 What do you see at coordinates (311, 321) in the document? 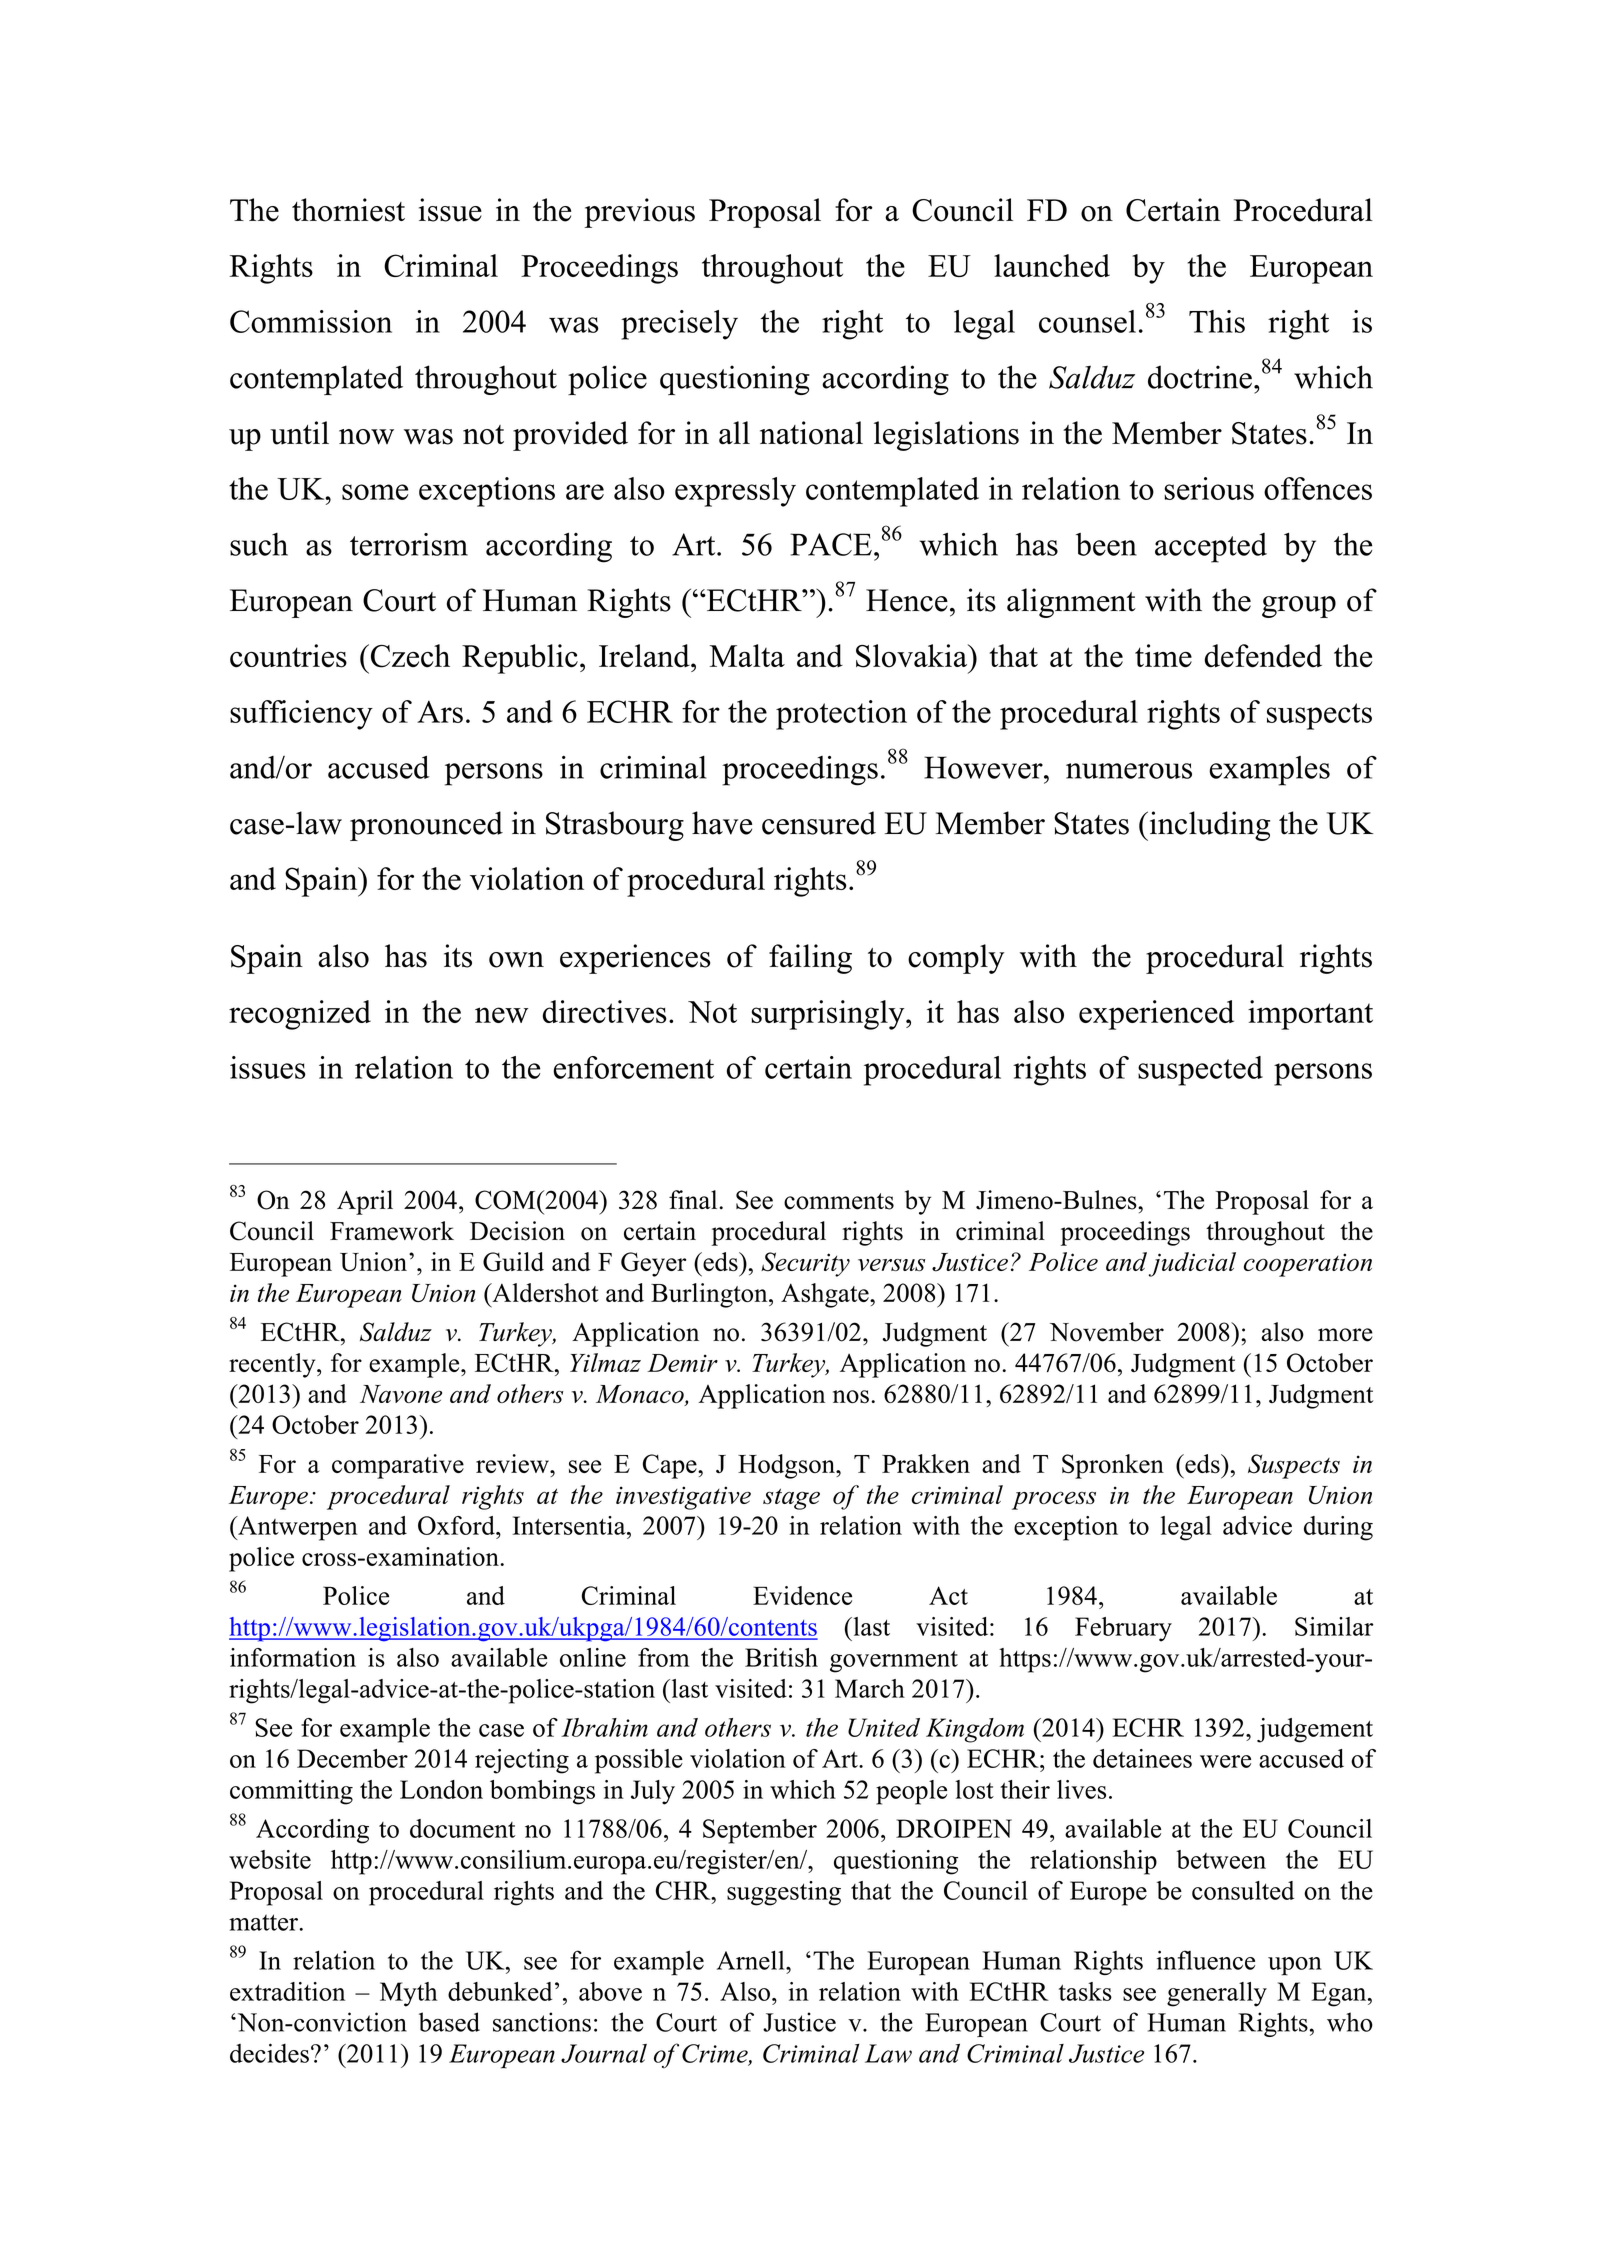
I see `Commission` at bounding box center [311, 321].
